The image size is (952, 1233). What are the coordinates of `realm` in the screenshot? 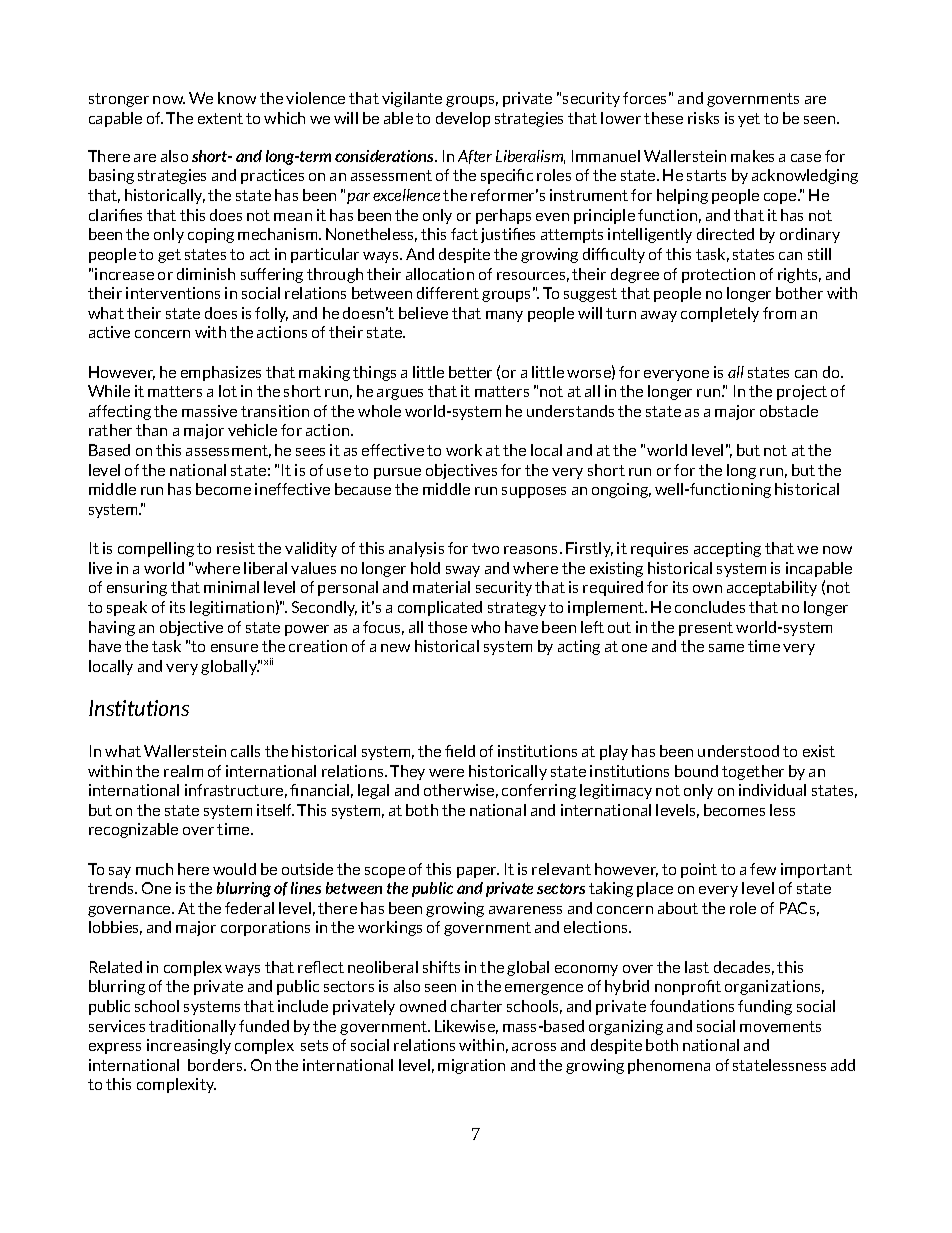 It's located at (183, 771).
